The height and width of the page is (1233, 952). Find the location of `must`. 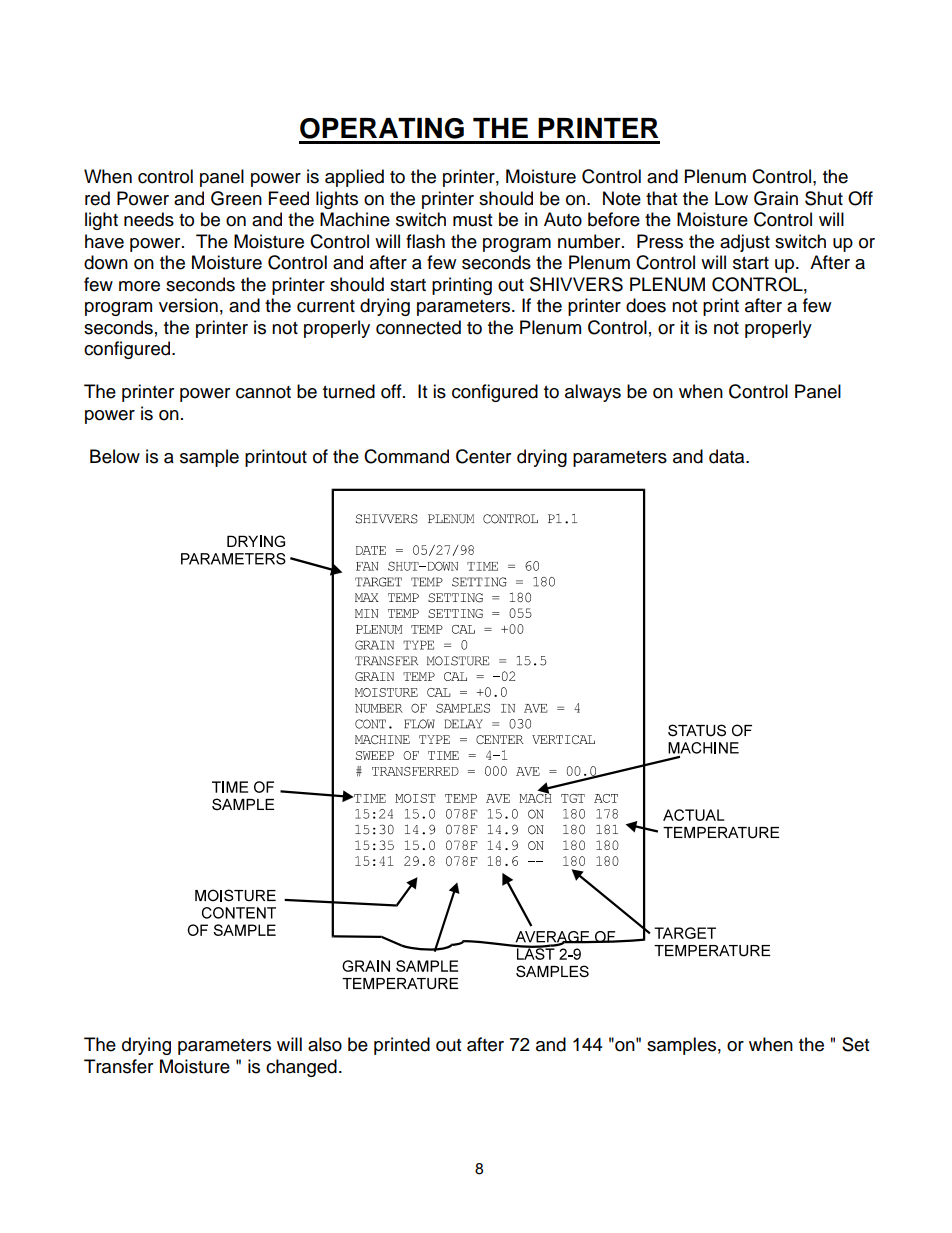

must is located at coordinates (472, 220).
